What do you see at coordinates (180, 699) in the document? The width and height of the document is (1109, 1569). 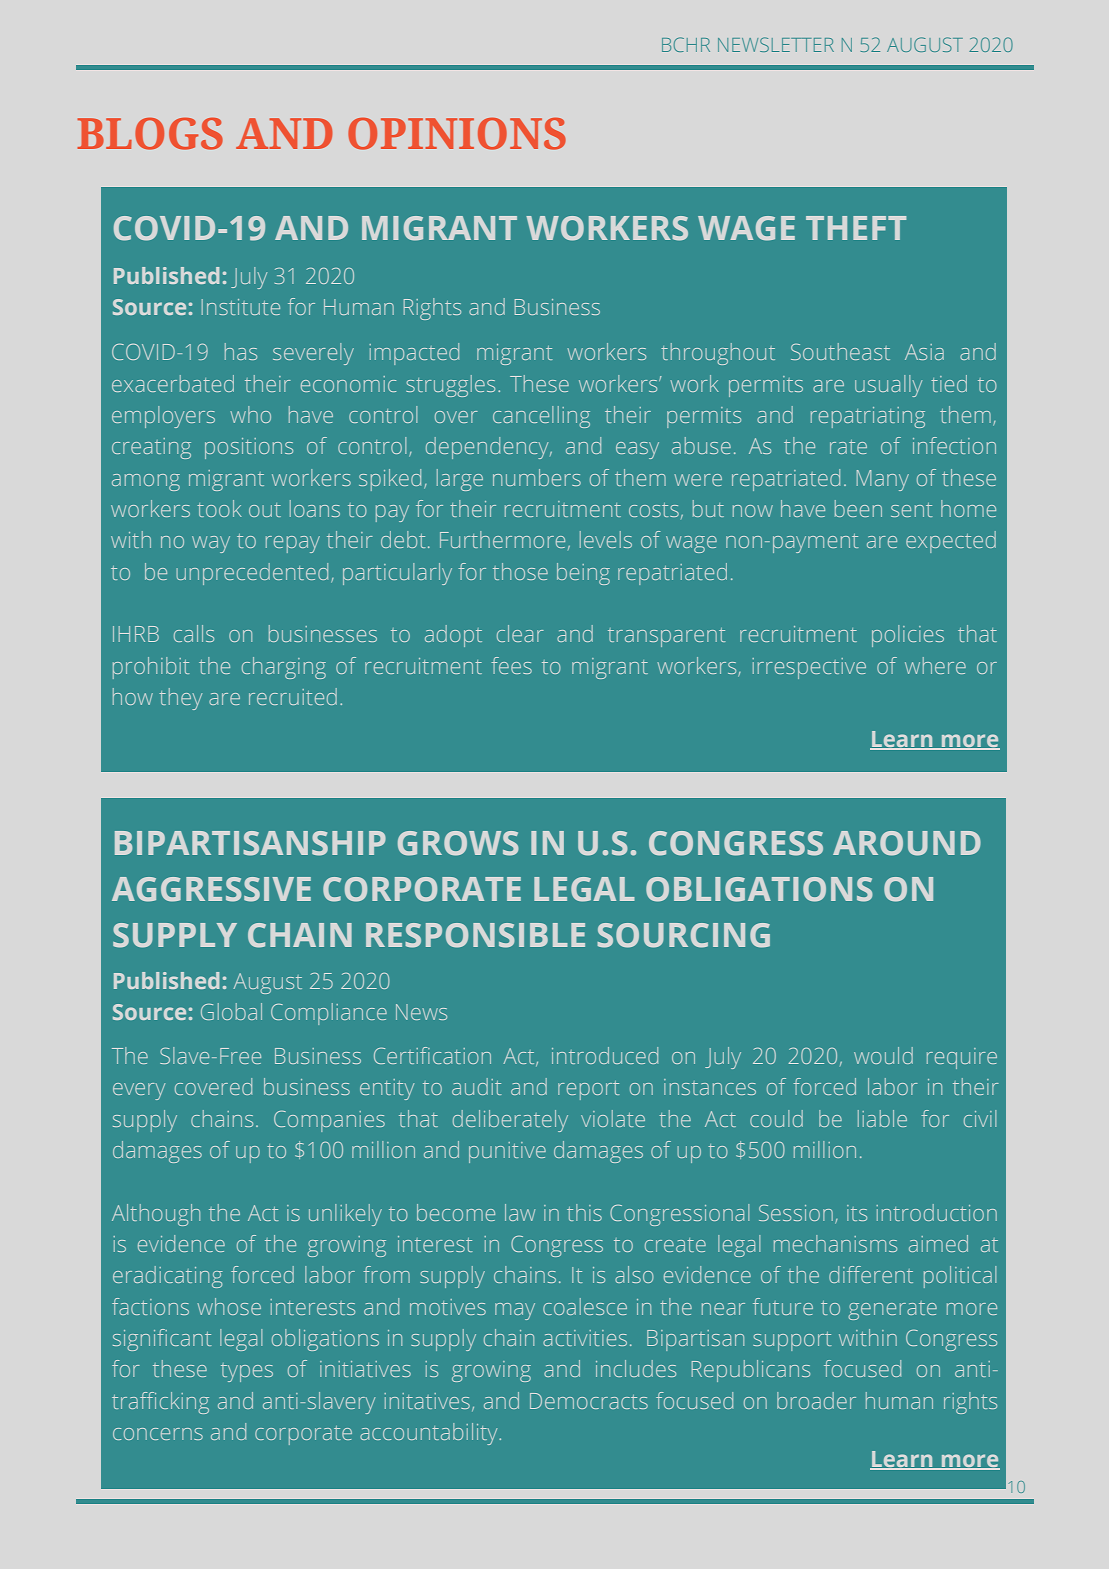 I see `they` at bounding box center [180, 699].
